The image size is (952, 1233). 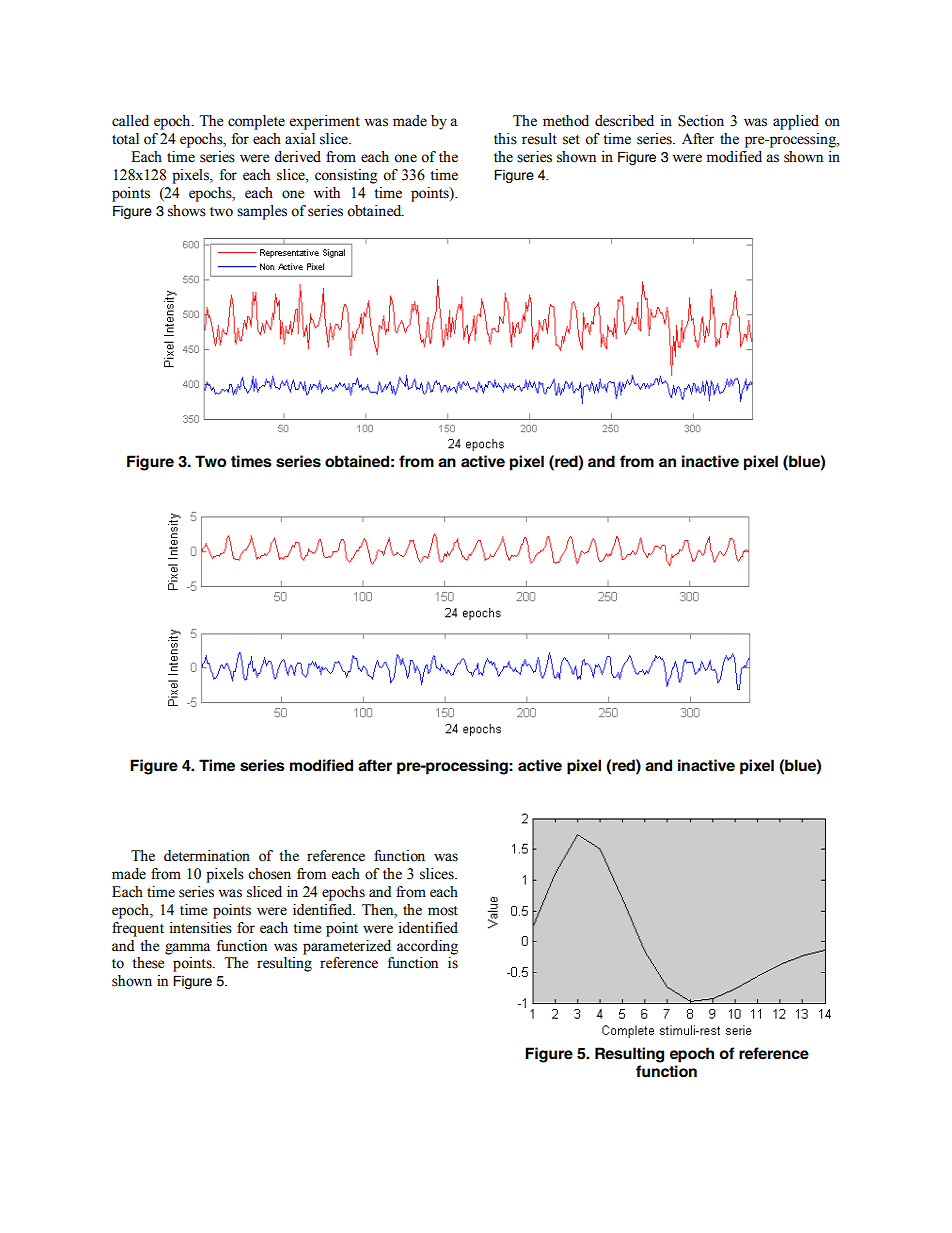 I want to click on Section, so click(x=701, y=121).
